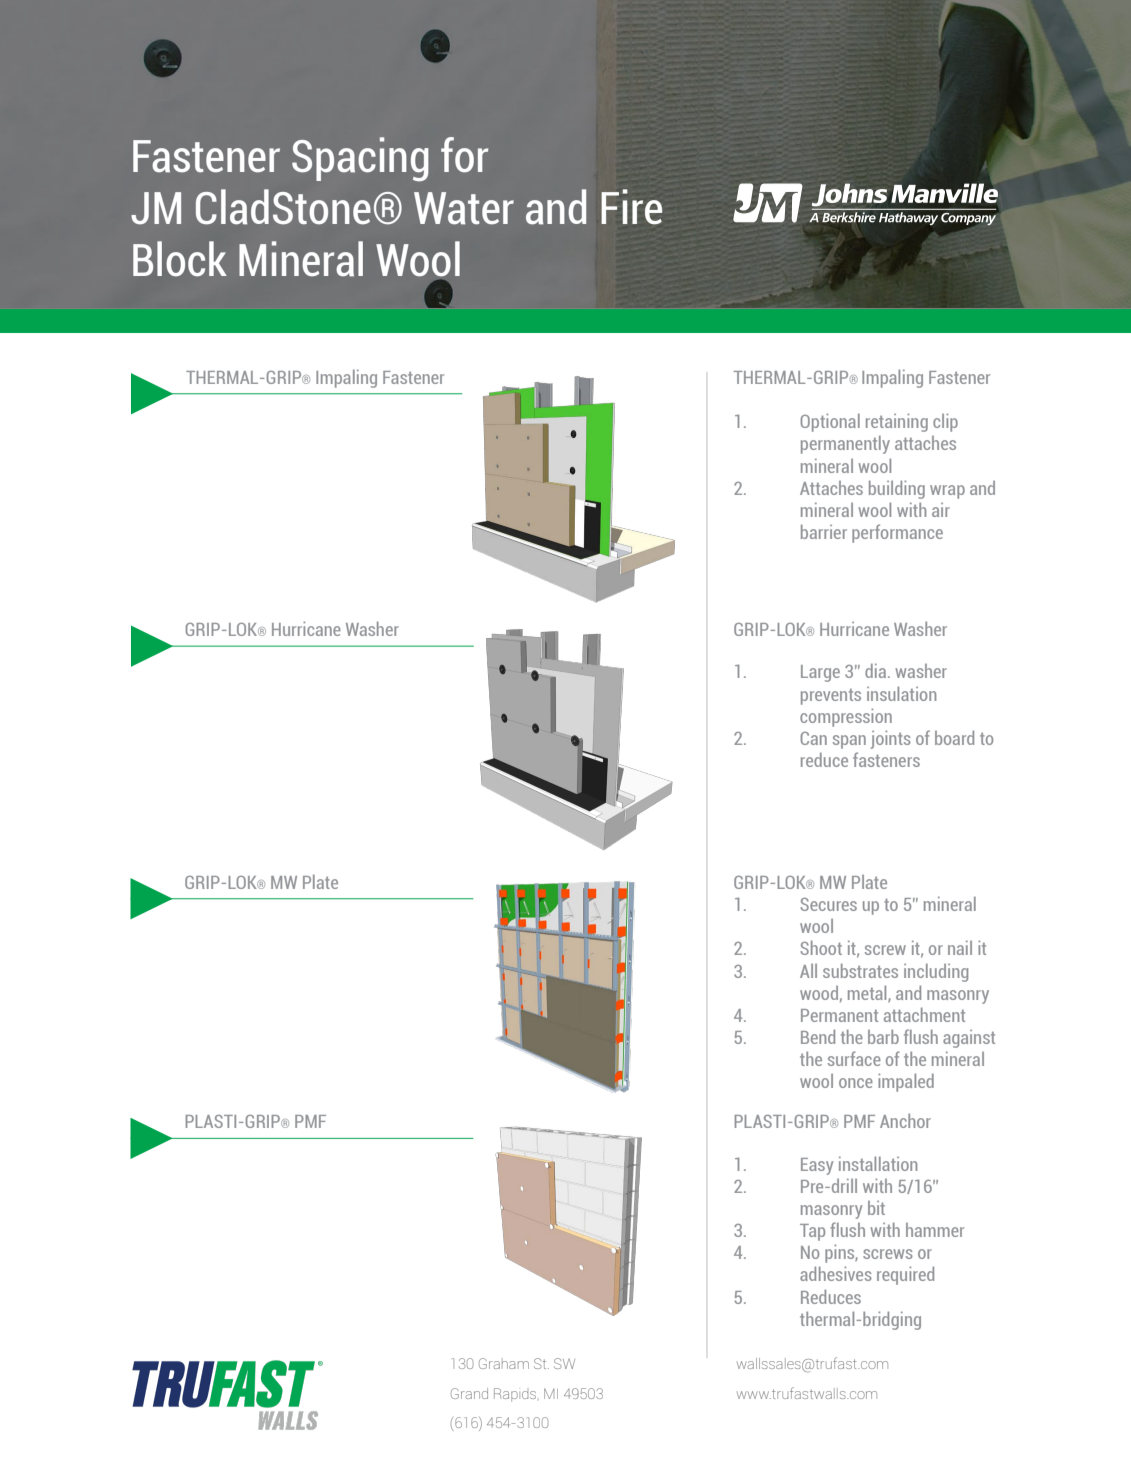 This screenshot has height=1463, width=1131. What do you see at coordinates (890, 739) in the screenshot?
I see `joints` at bounding box center [890, 739].
